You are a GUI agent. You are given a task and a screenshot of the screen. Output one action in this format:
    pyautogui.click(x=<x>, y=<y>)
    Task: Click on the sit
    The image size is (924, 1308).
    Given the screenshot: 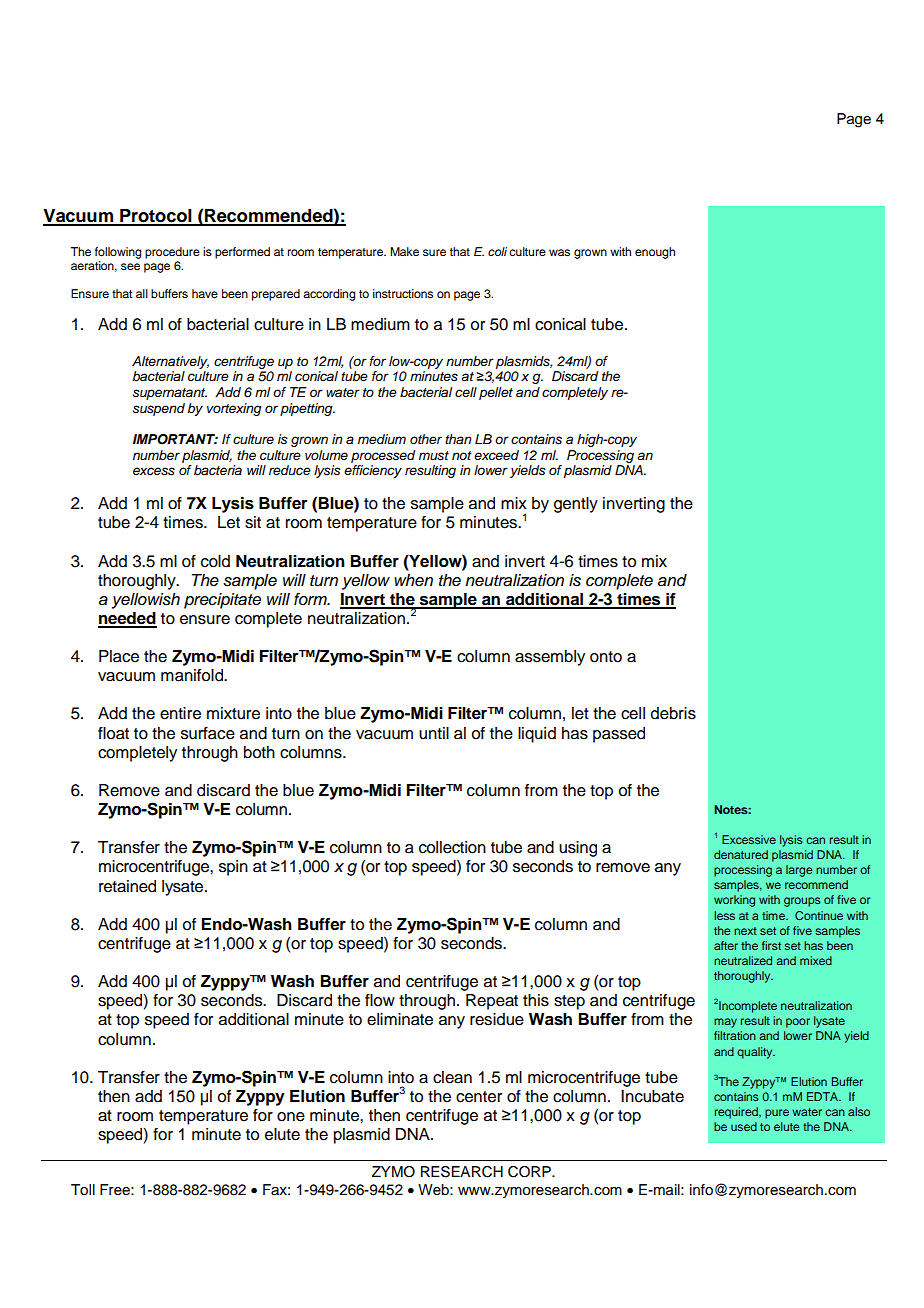 What is the action you would take?
    pyautogui.click(x=253, y=522)
